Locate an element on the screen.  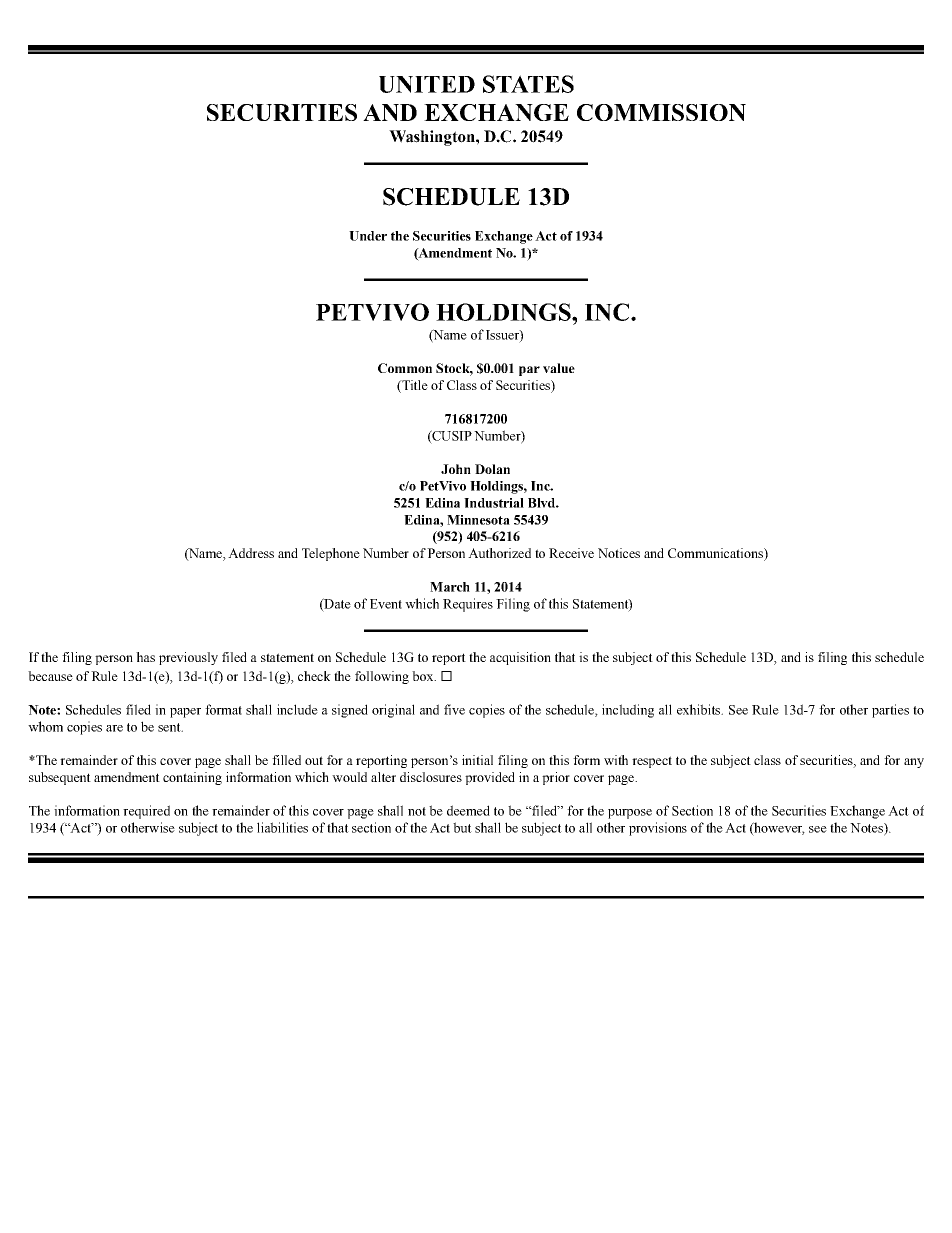
Address is located at coordinates (251, 553).
